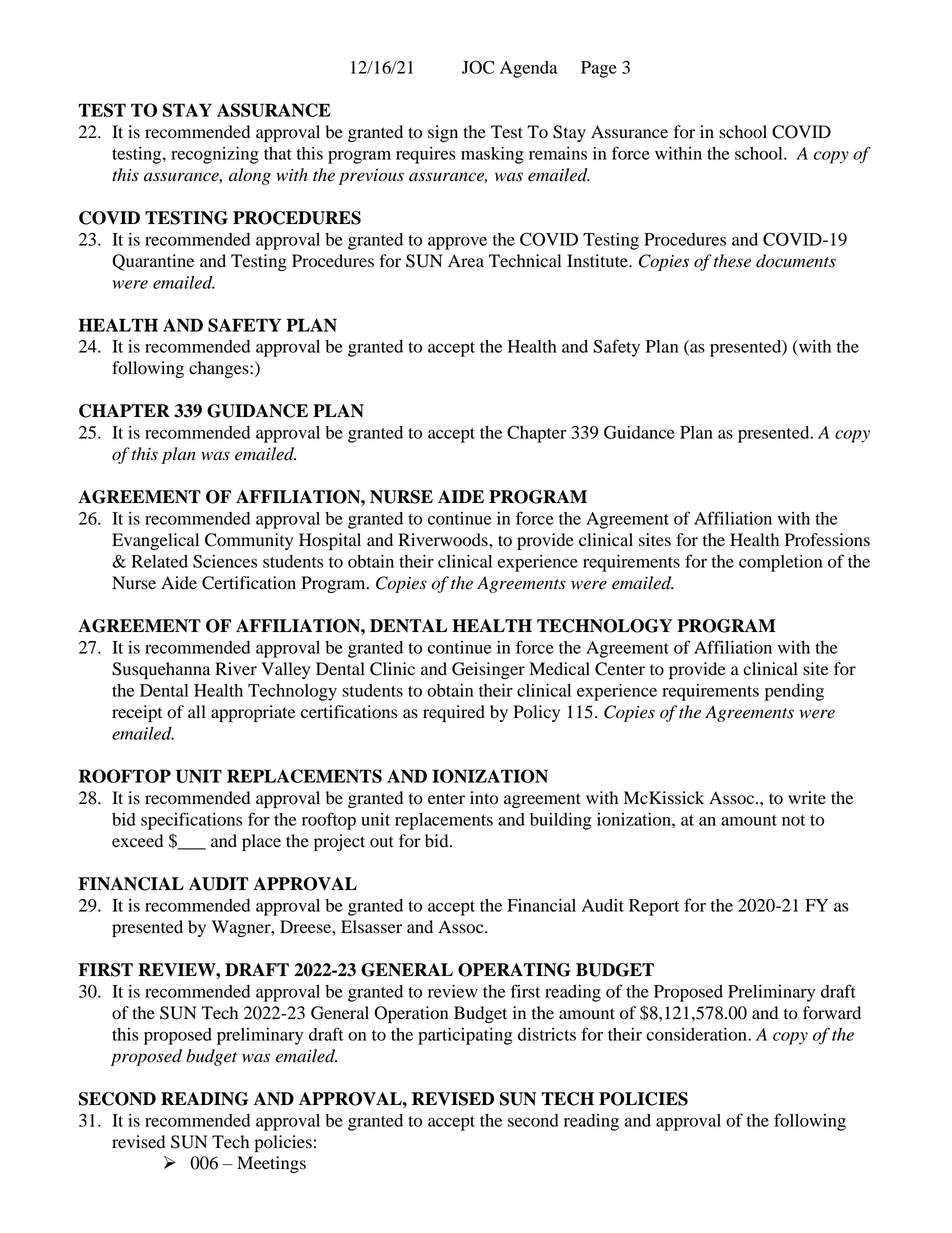 The height and width of the screenshot is (1233, 952). What do you see at coordinates (465, 1036) in the screenshot?
I see `participating` at bounding box center [465, 1036].
